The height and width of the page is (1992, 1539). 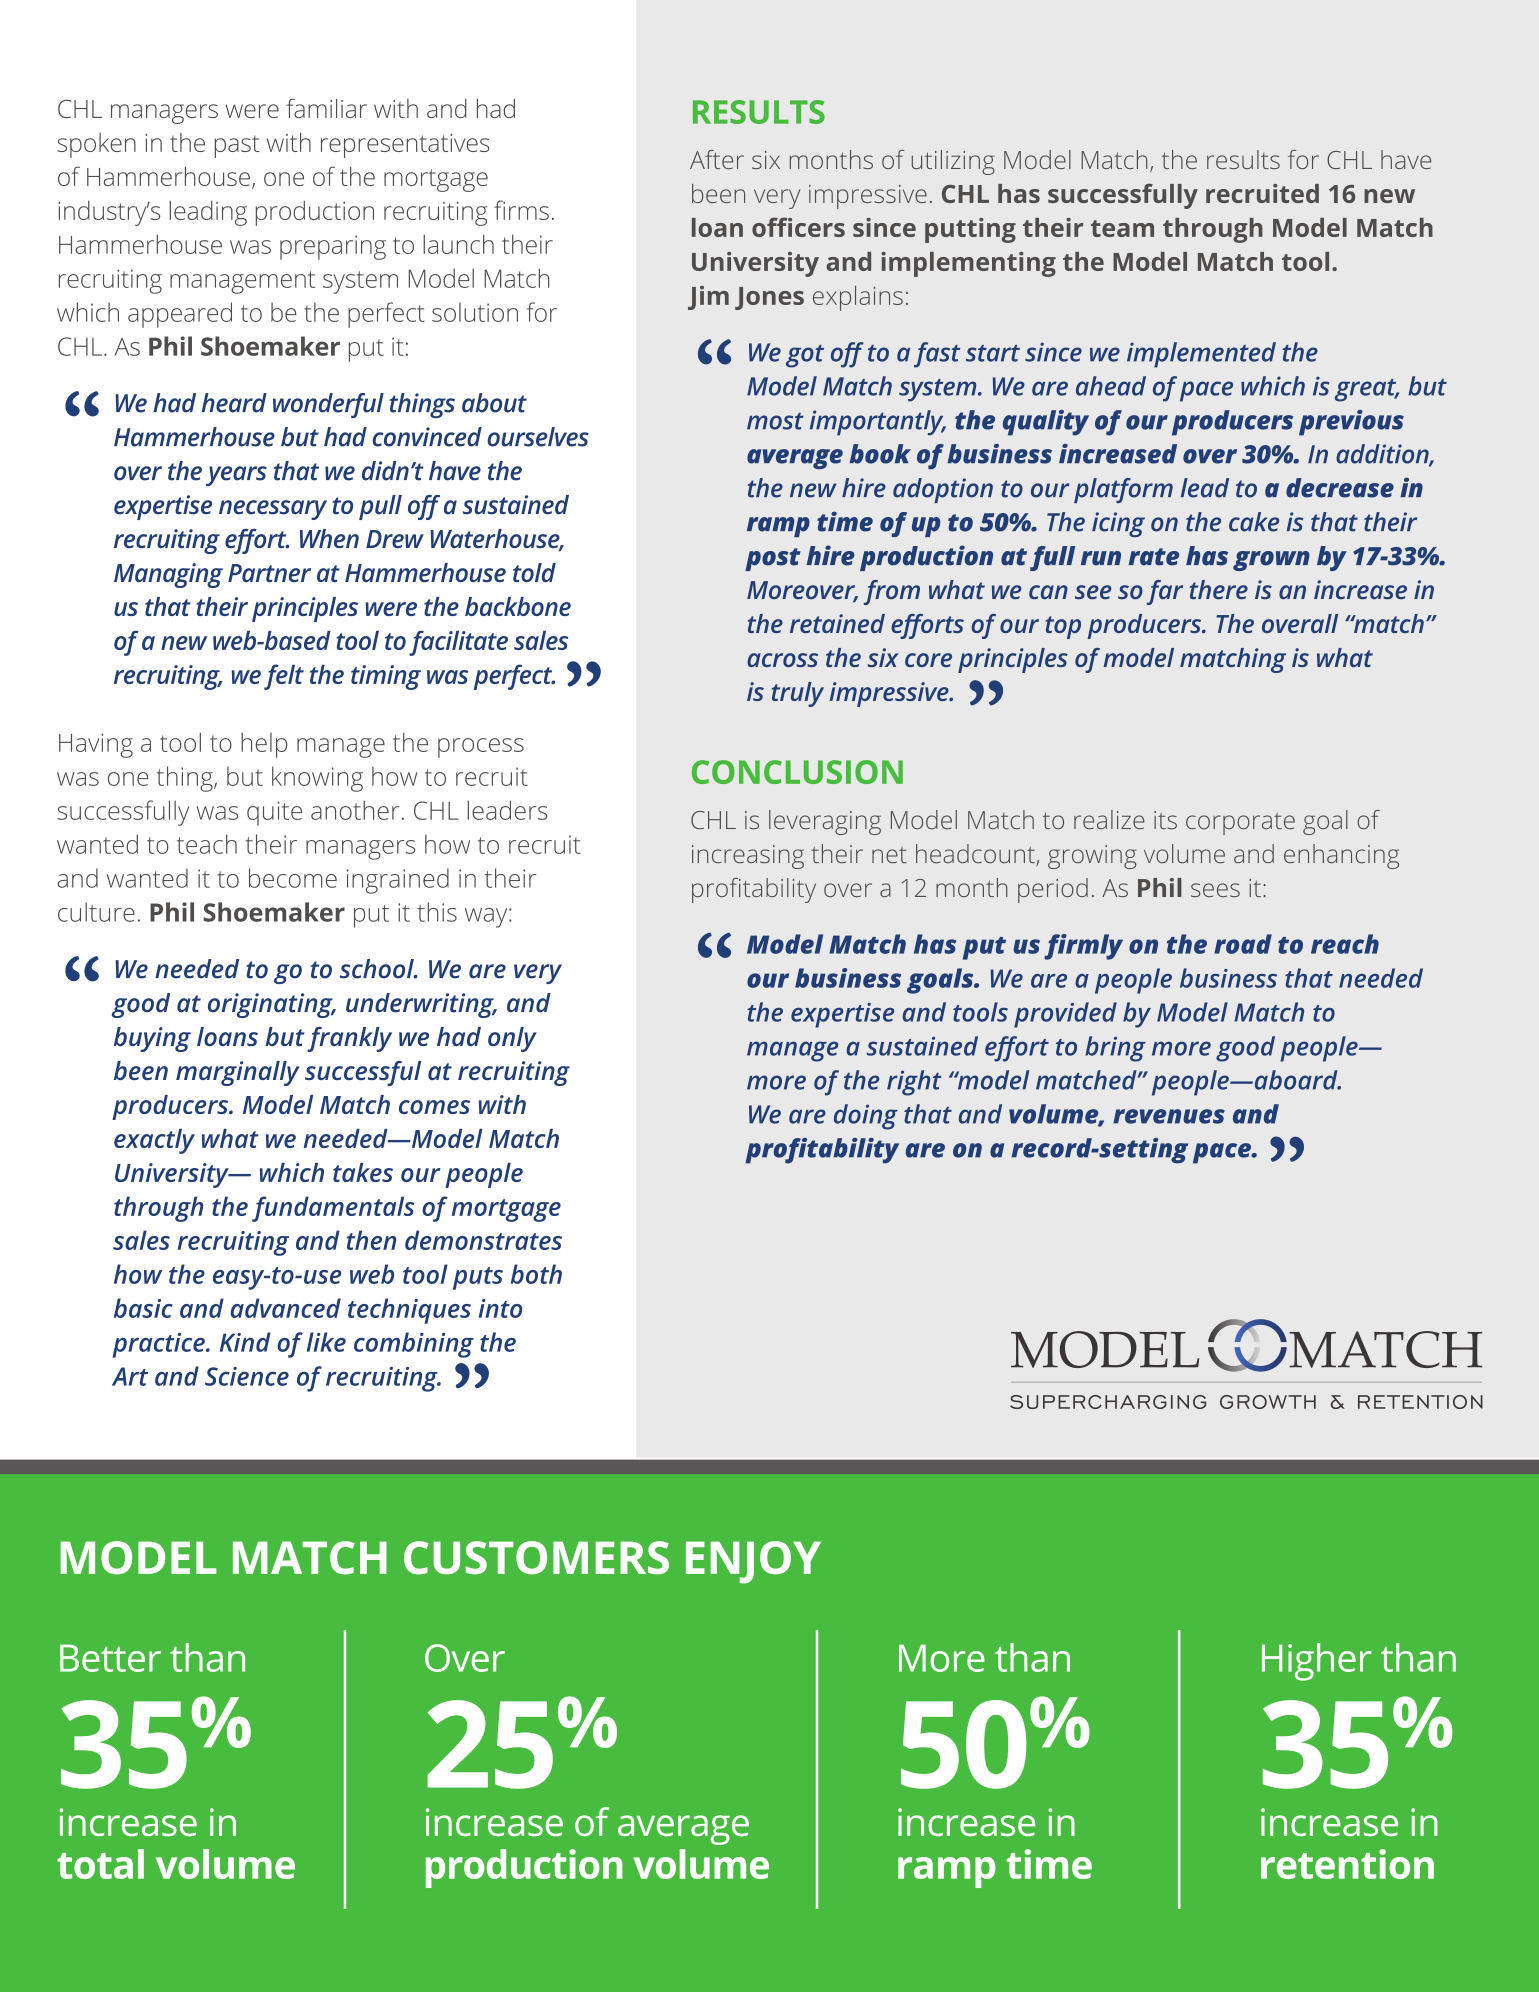 I want to click on After, so click(x=717, y=159).
